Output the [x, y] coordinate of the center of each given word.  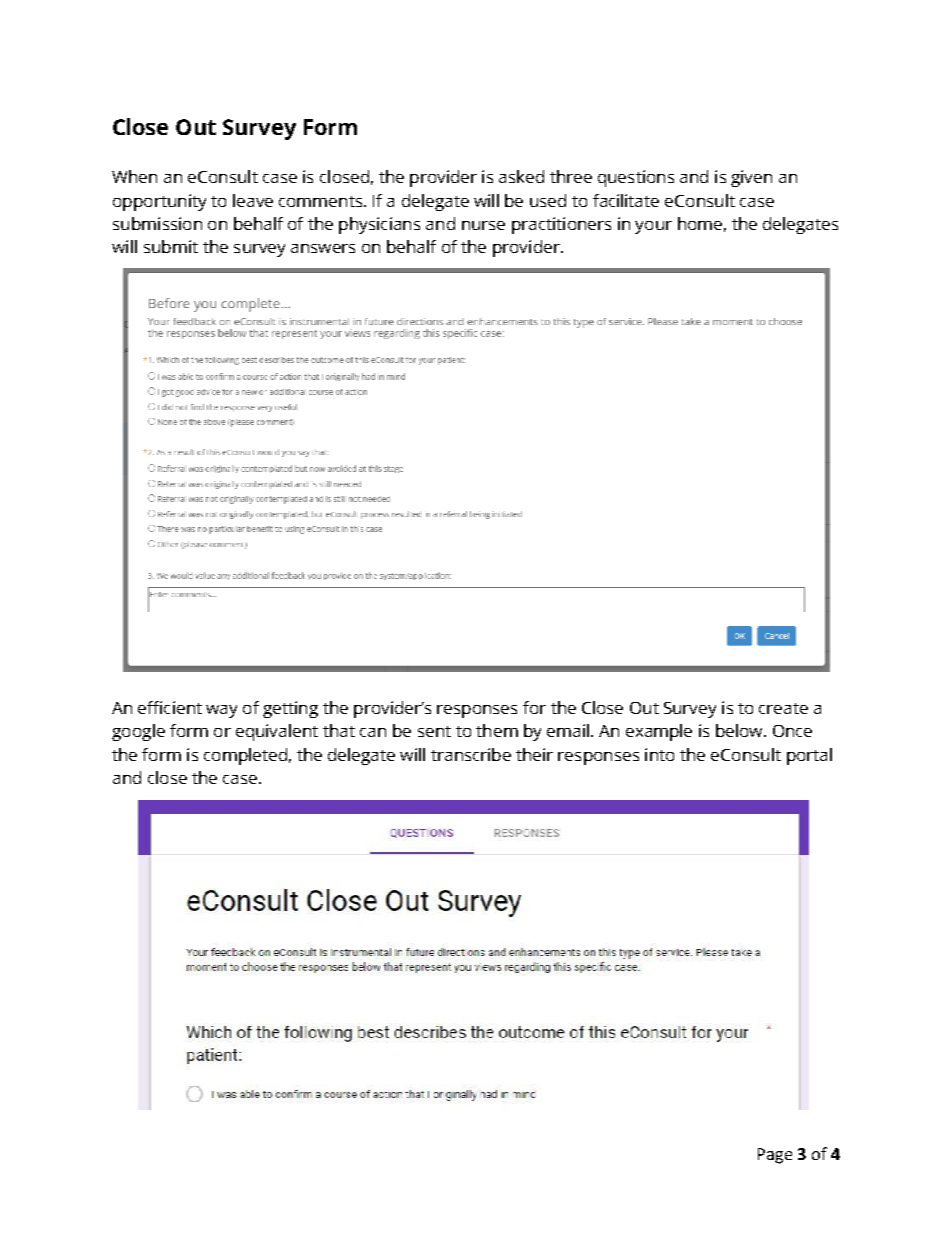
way [221, 711]
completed [245, 756]
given [751, 178]
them [497, 730]
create [783, 708]
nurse [483, 225]
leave [253, 200]
